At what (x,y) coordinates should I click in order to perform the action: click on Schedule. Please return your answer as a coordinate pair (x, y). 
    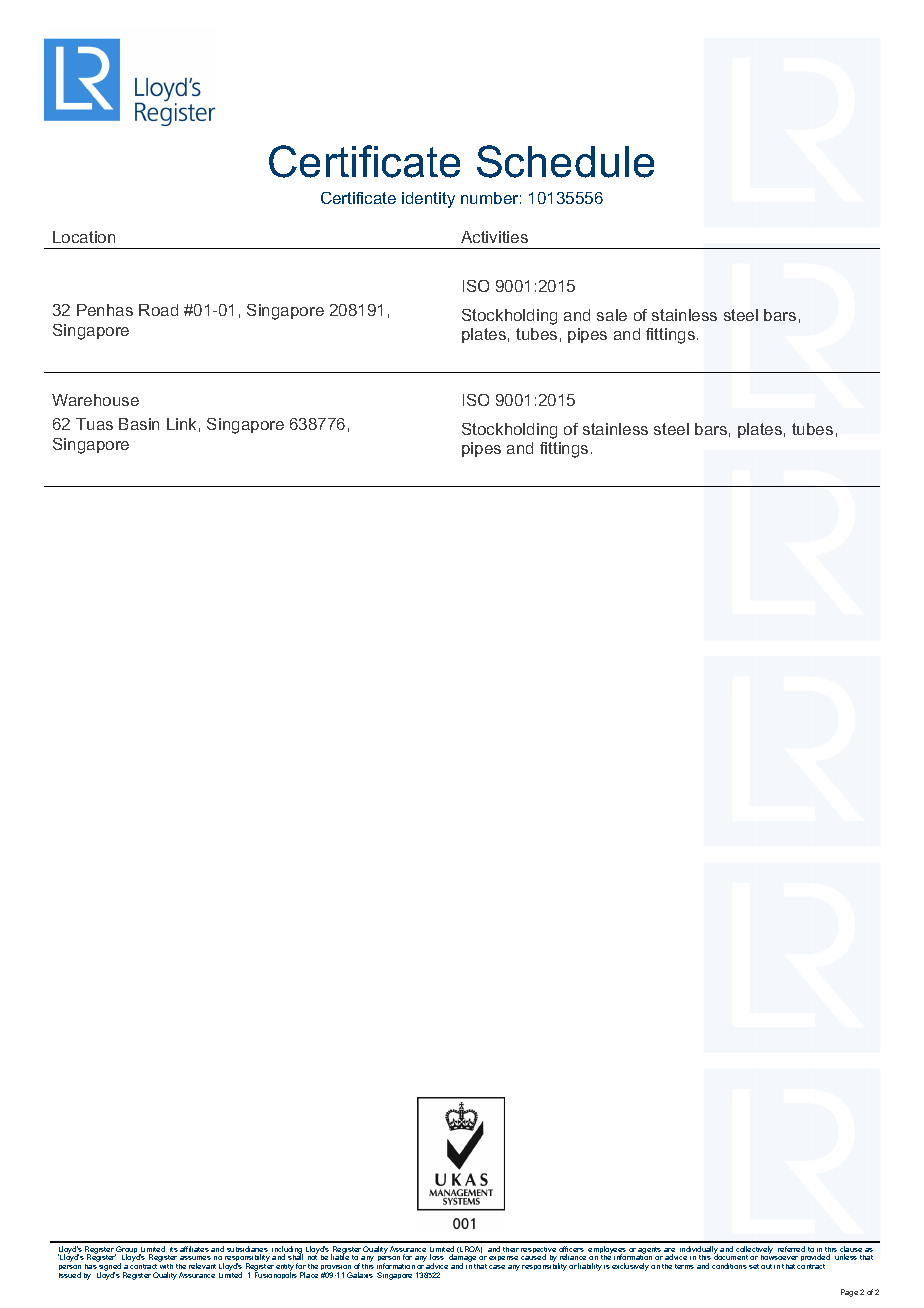
    Looking at the image, I should click on (565, 161).
